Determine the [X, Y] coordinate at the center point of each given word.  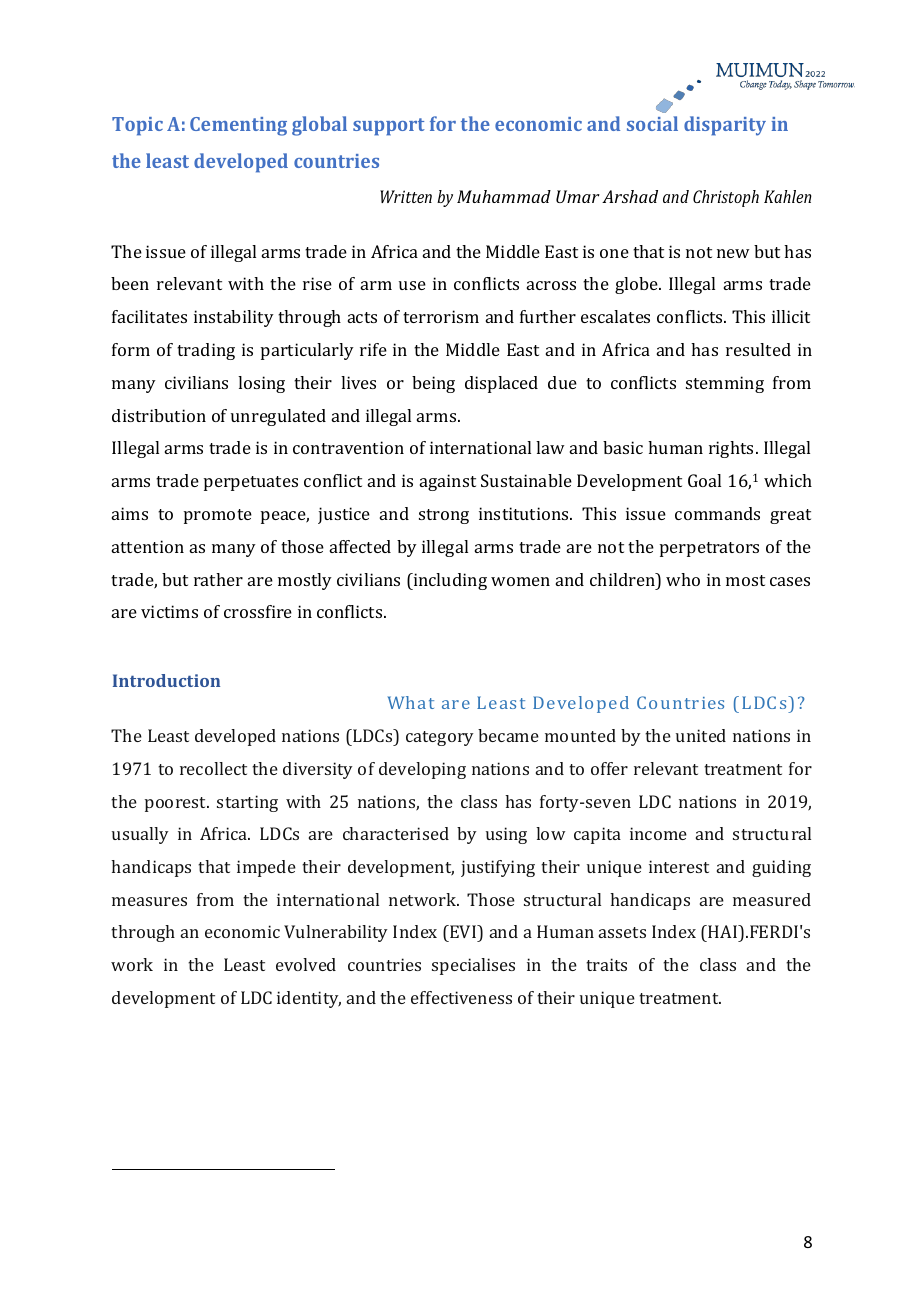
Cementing [238, 126]
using [506, 835]
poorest [177, 804]
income [658, 833]
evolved [306, 964]
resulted [758, 349]
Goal [704, 480]
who [683, 579]
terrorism [441, 316]
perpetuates [251, 483]
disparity [725, 126]
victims [169, 611]
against [448, 482]
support [389, 127]
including [449, 581]
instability [234, 318]
